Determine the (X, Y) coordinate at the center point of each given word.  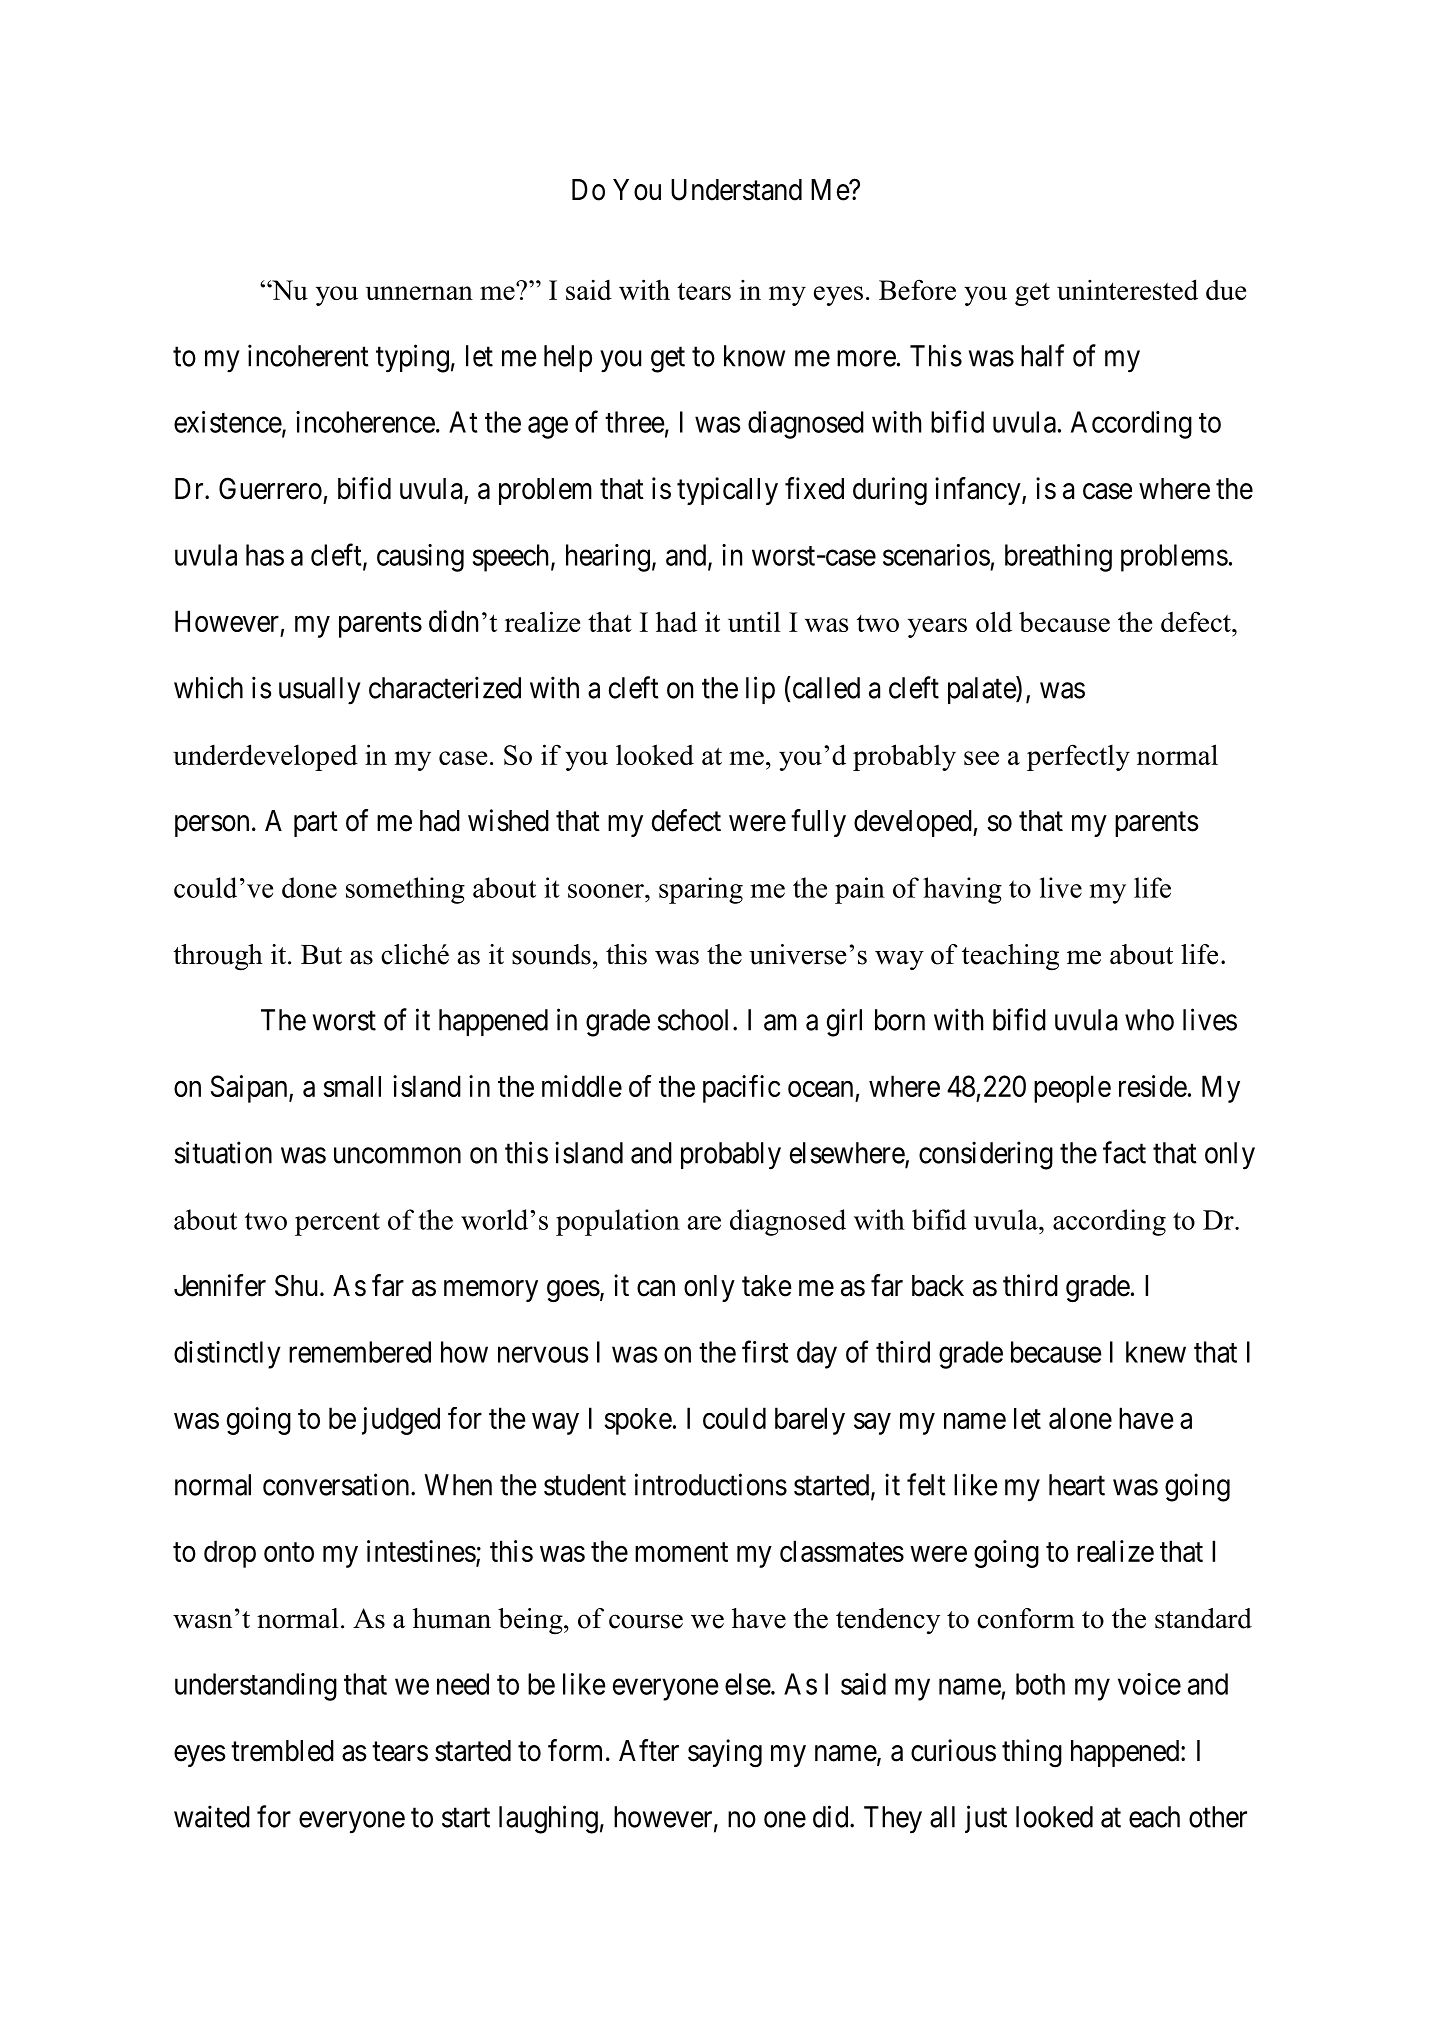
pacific (741, 1089)
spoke (638, 1421)
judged (401, 1421)
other (1218, 1817)
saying (725, 1753)
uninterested (1127, 289)
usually (320, 691)
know (754, 356)
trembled (282, 1751)
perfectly (1078, 757)
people (1072, 1089)
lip (760, 690)
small (352, 1086)
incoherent (308, 355)
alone (1080, 1418)
